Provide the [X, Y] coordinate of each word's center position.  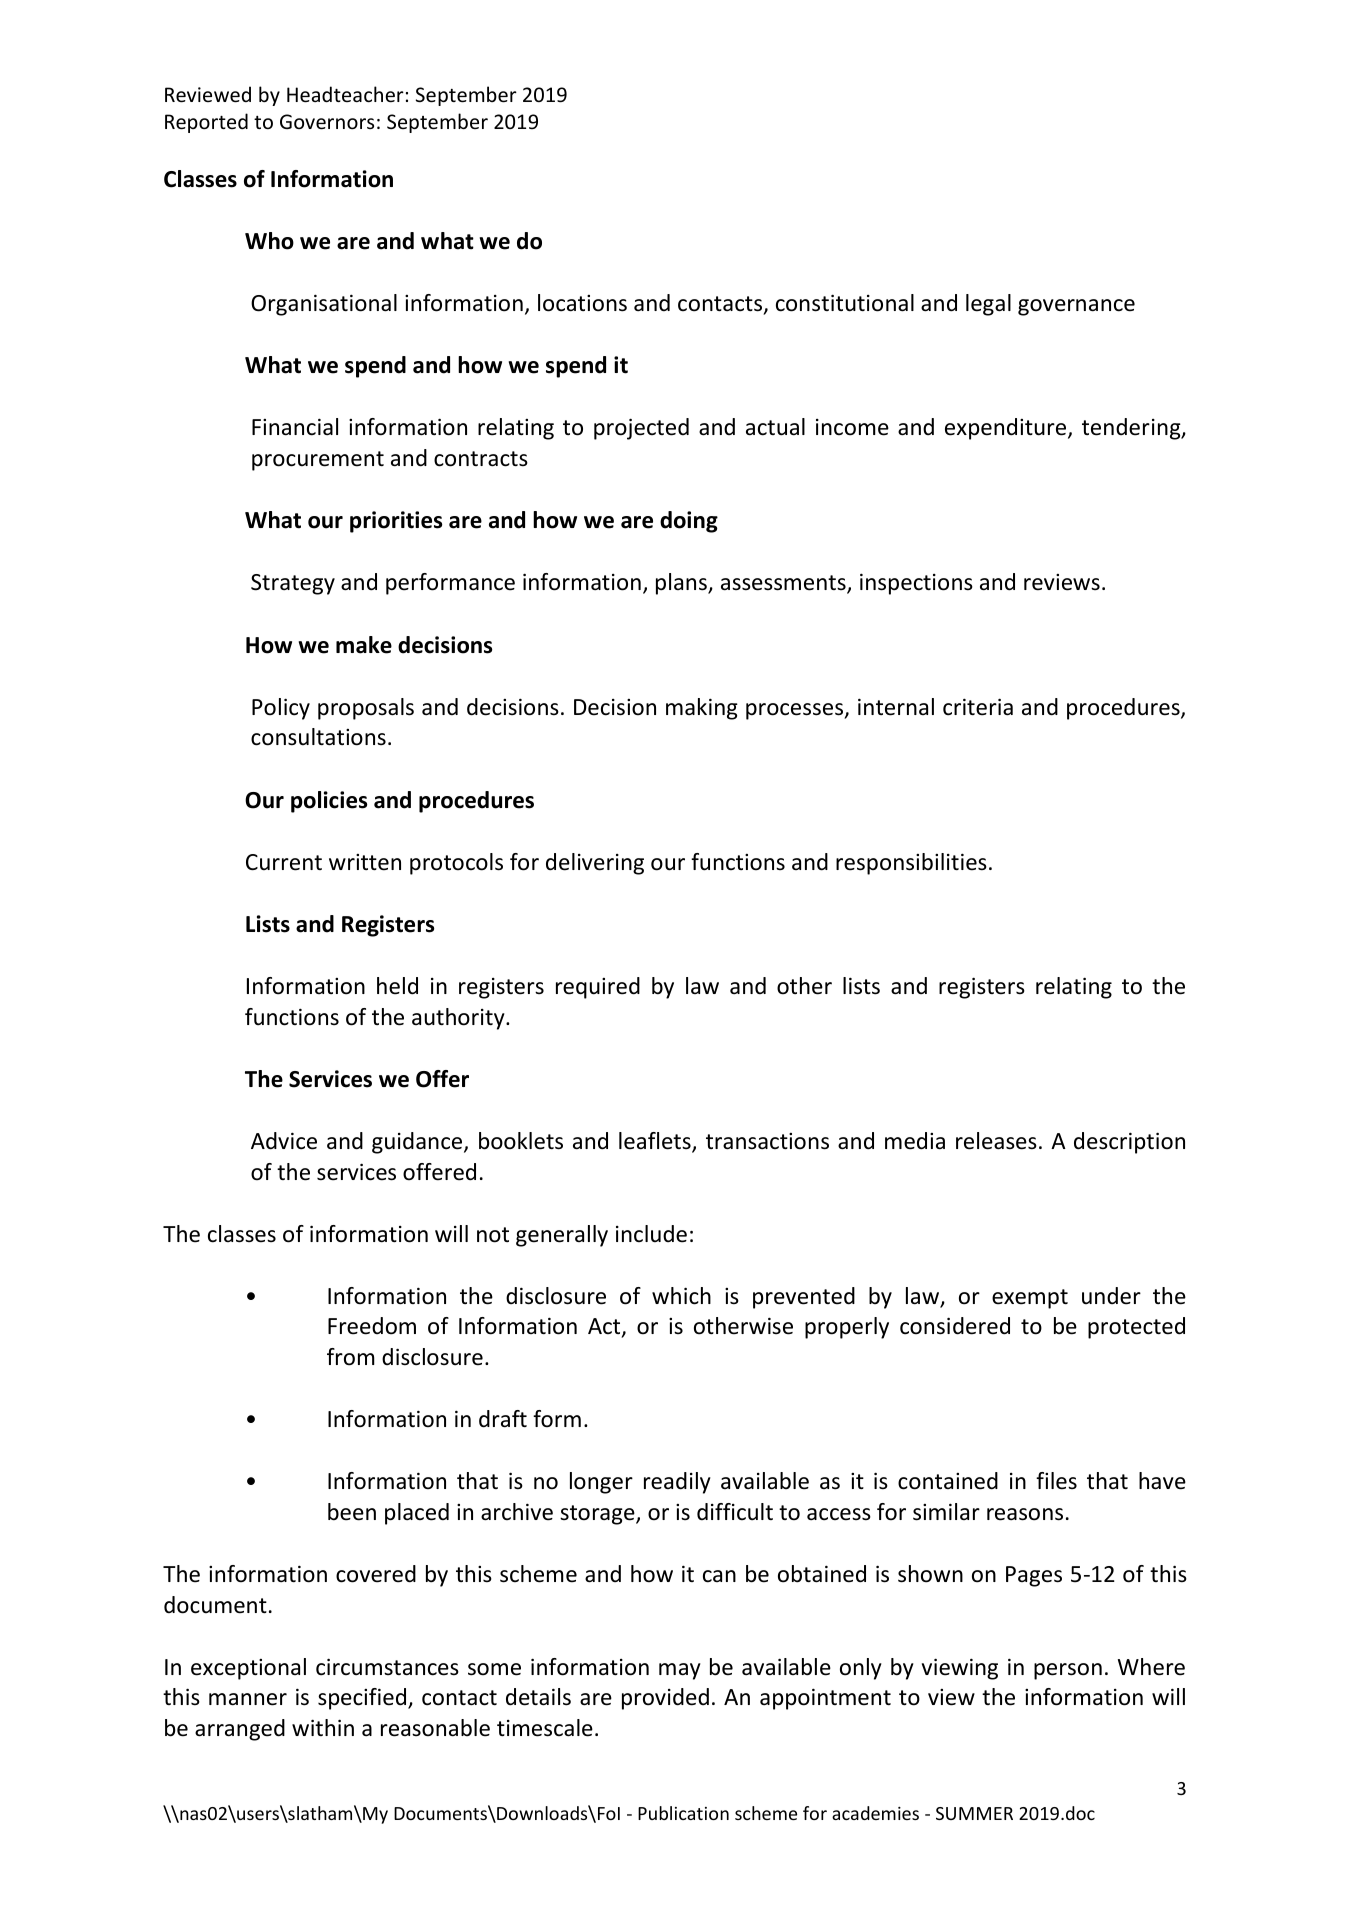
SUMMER [974, 1813]
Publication [683, 1813]
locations [582, 303]
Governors [327, 122]
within [323, 1727]
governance [1076, 307]
